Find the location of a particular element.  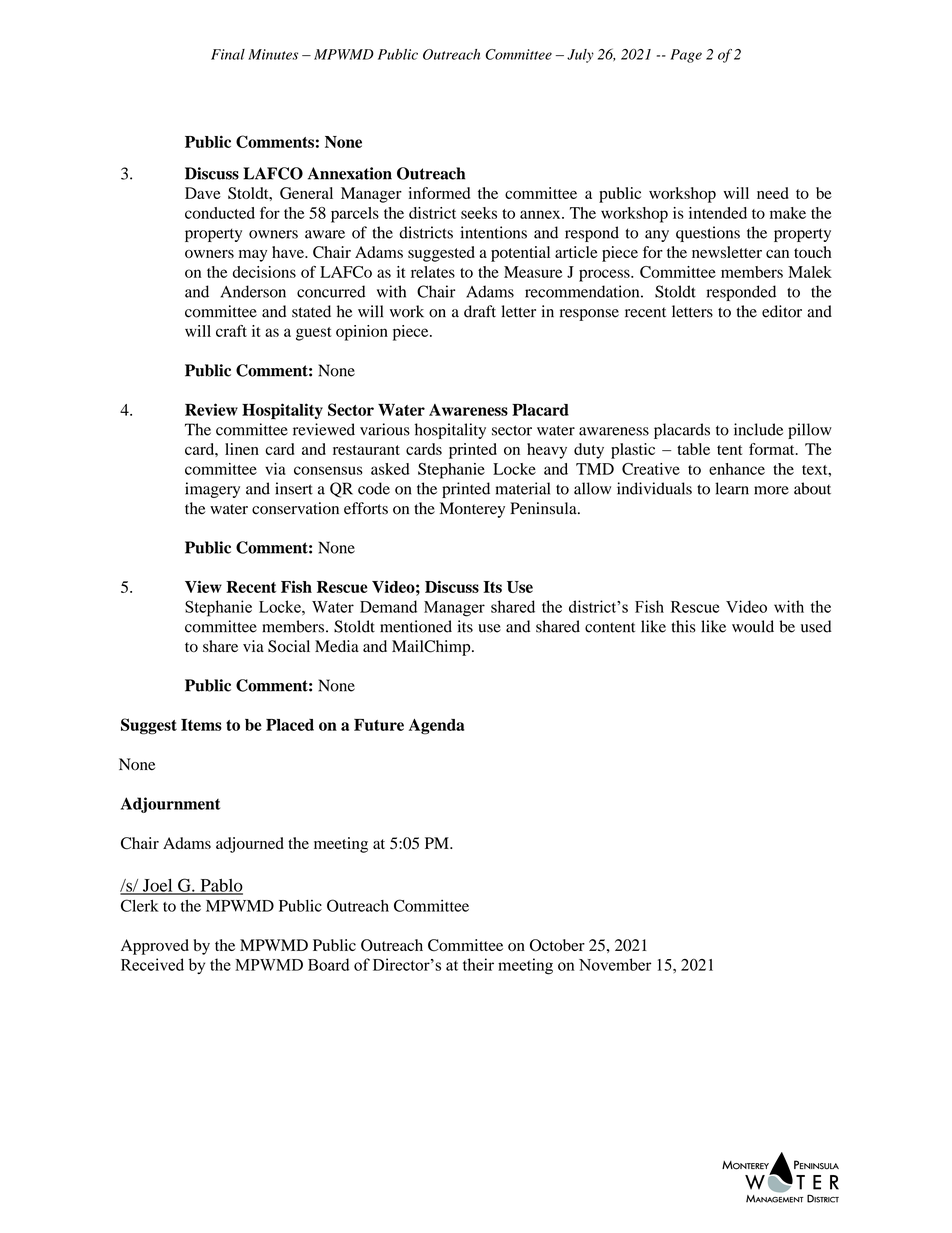

Final is located at coordinates (228, 54).
